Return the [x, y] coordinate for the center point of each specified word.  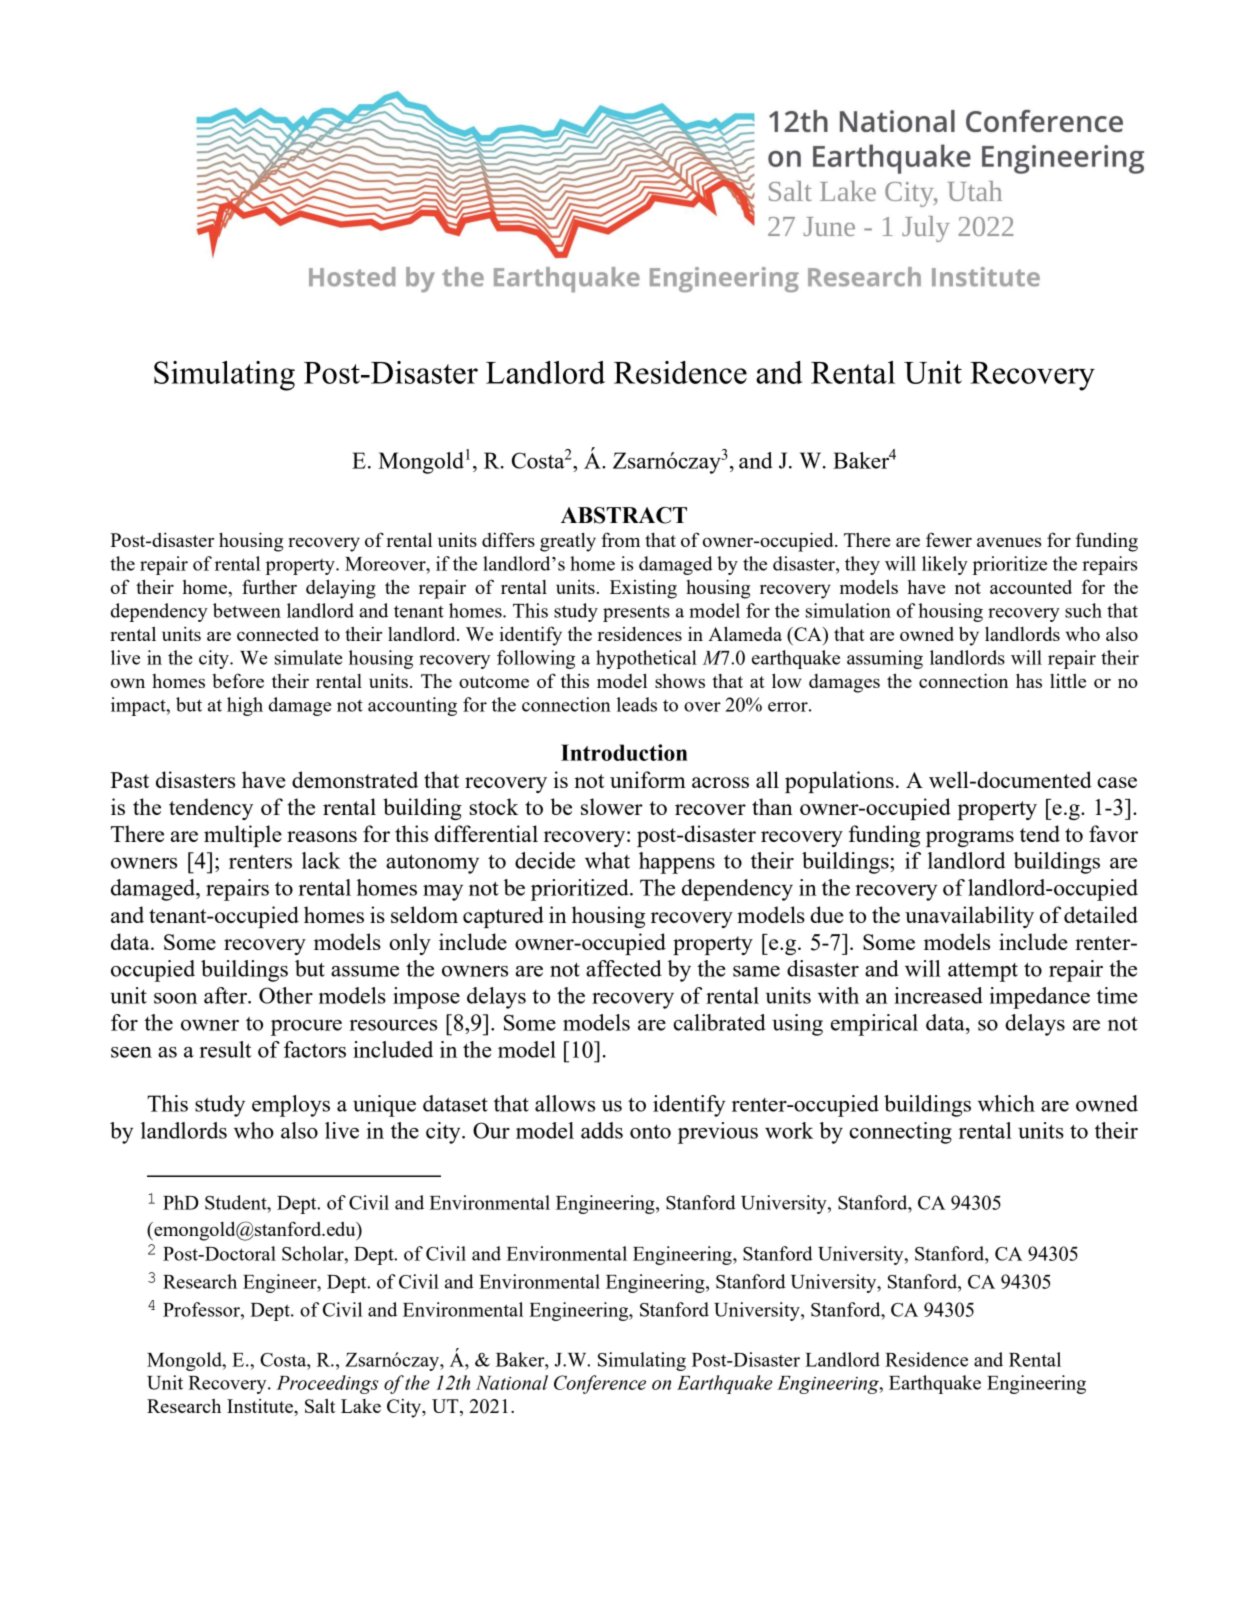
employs [291, 1106]
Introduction [624, 752]
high [245, 706]
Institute [261, 1406]
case [1117, 782]
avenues [1009, 542]
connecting [900, 1133]
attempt [983, 972]
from [620, 539]
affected [624, 968]
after [226, 995]
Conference [600, 1384]
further [269, 586]
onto [650, 1132]
